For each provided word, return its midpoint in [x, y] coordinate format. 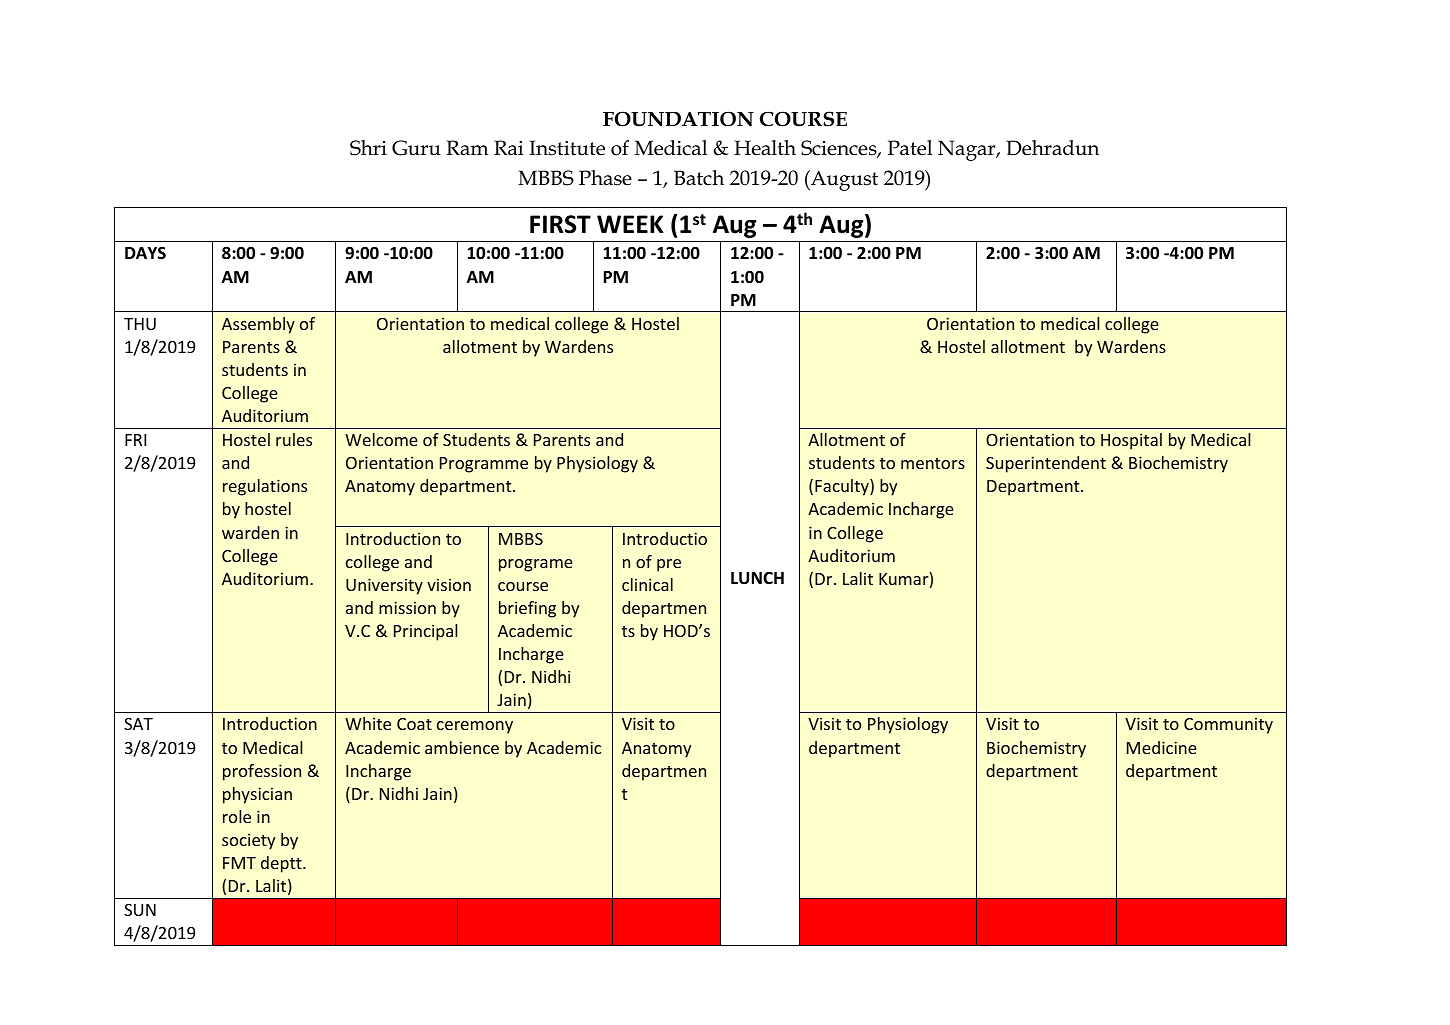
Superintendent [1046, 464]
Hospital [1131, 441]
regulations [265, 487]
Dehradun [1052, 148]
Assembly [258, 325]
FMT [239, 863]
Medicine [1162, 747]
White [368, 723]
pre [669, 565]
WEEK [630, 224]
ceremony [475, 727]
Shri [368, 148]
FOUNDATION [678, 119]
